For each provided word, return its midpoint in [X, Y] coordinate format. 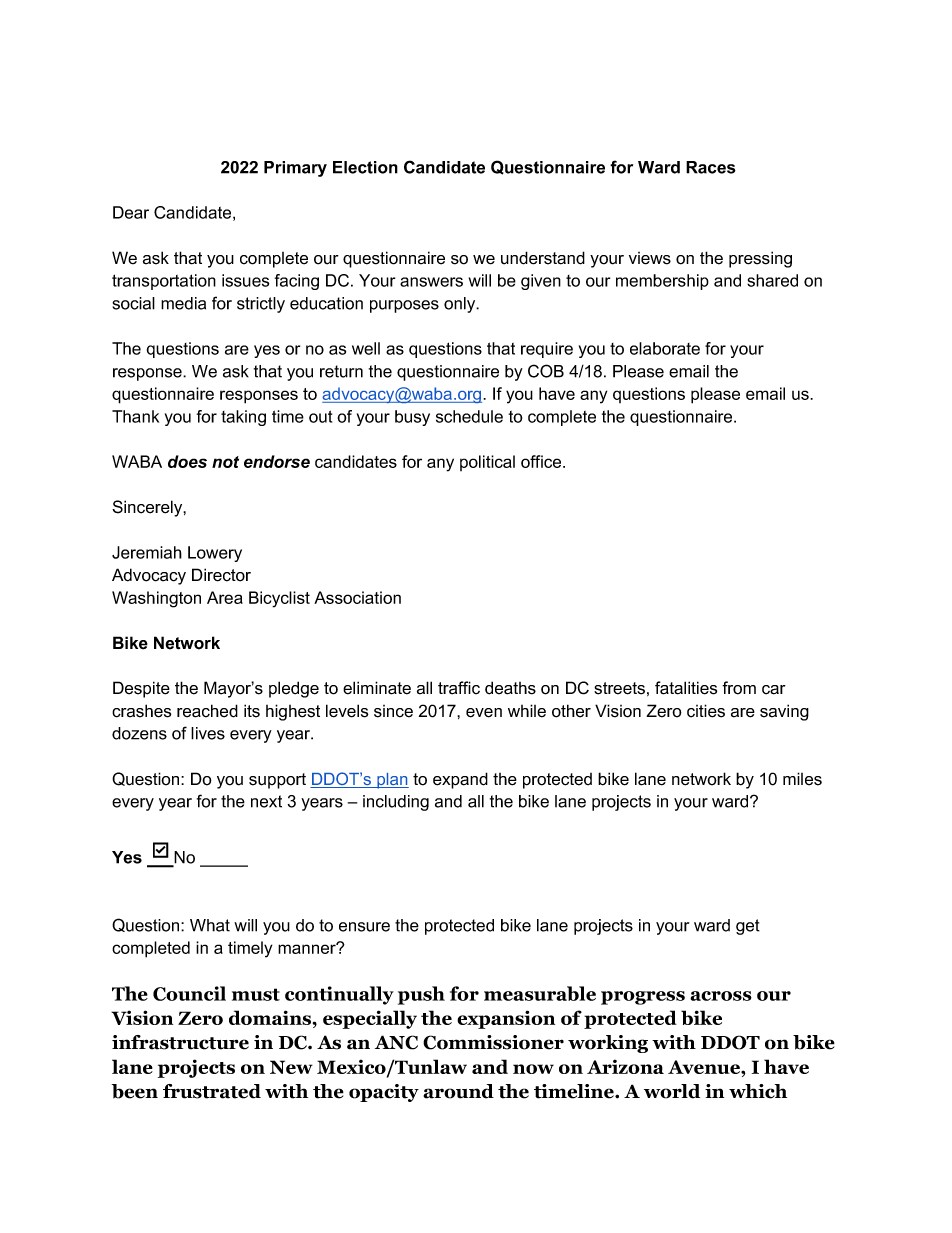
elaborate [665, 348]
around [458, 1091]
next [266, 801]
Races [711, 167]
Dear [131, 212]
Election [365, 167]
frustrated [212, 1091]
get [748, 927]
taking [243, 418]
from [739, 688]
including [396, 803]
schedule [469, 416]
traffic [459, 688]
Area [225, 597]
